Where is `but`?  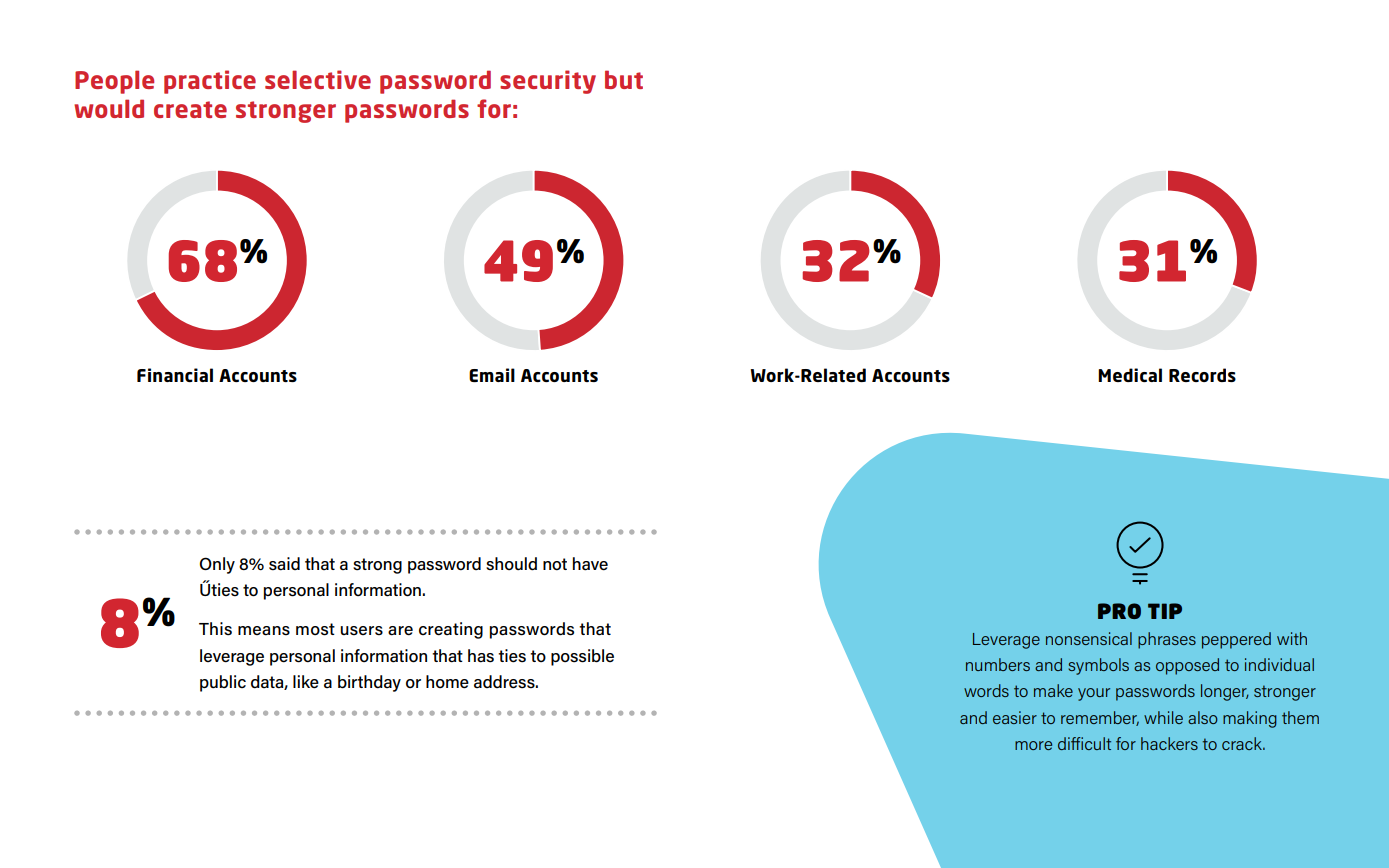 but is located at coordinates (624, 79).
